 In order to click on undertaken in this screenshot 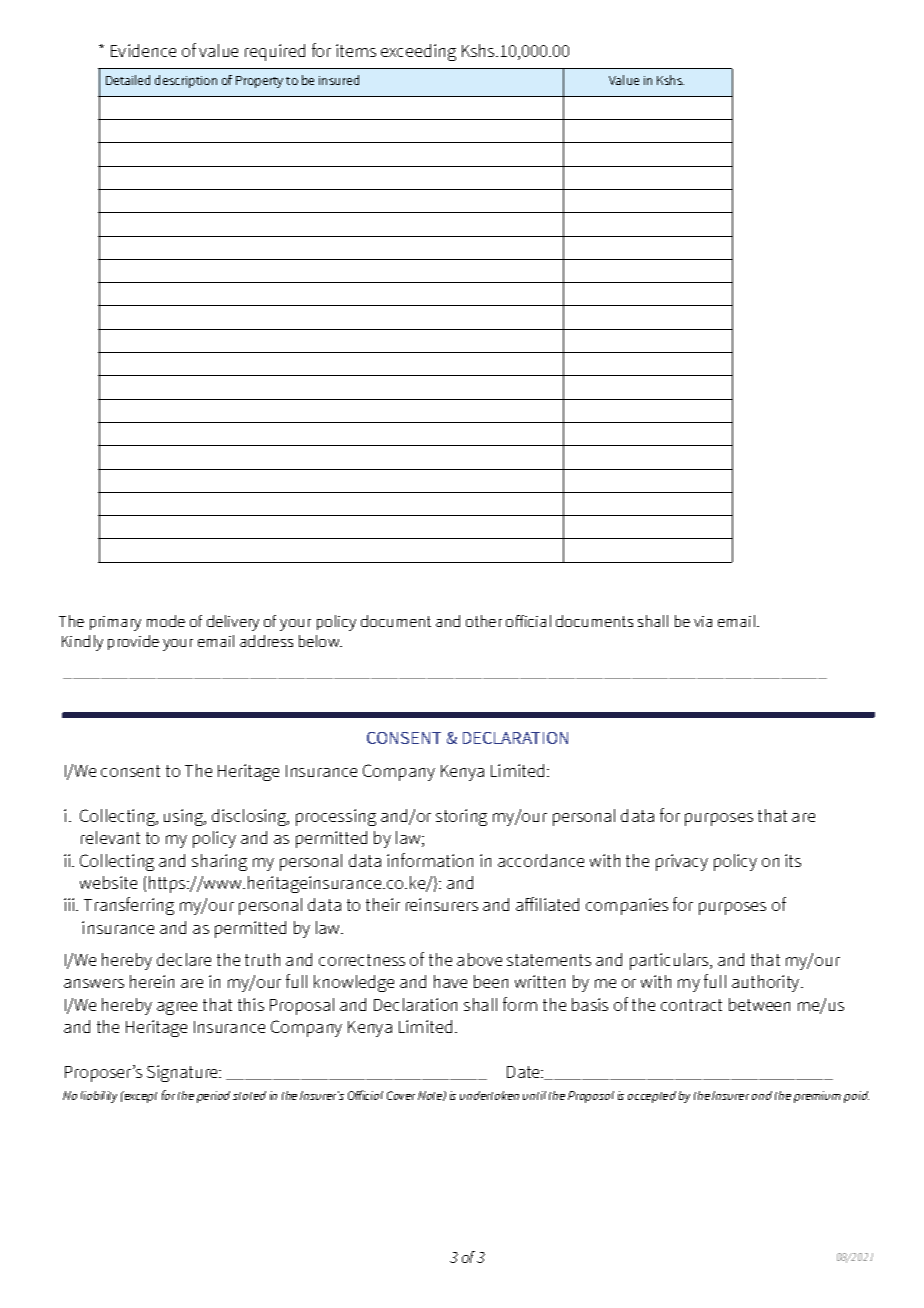, I will do `click(489, 1095)`.
